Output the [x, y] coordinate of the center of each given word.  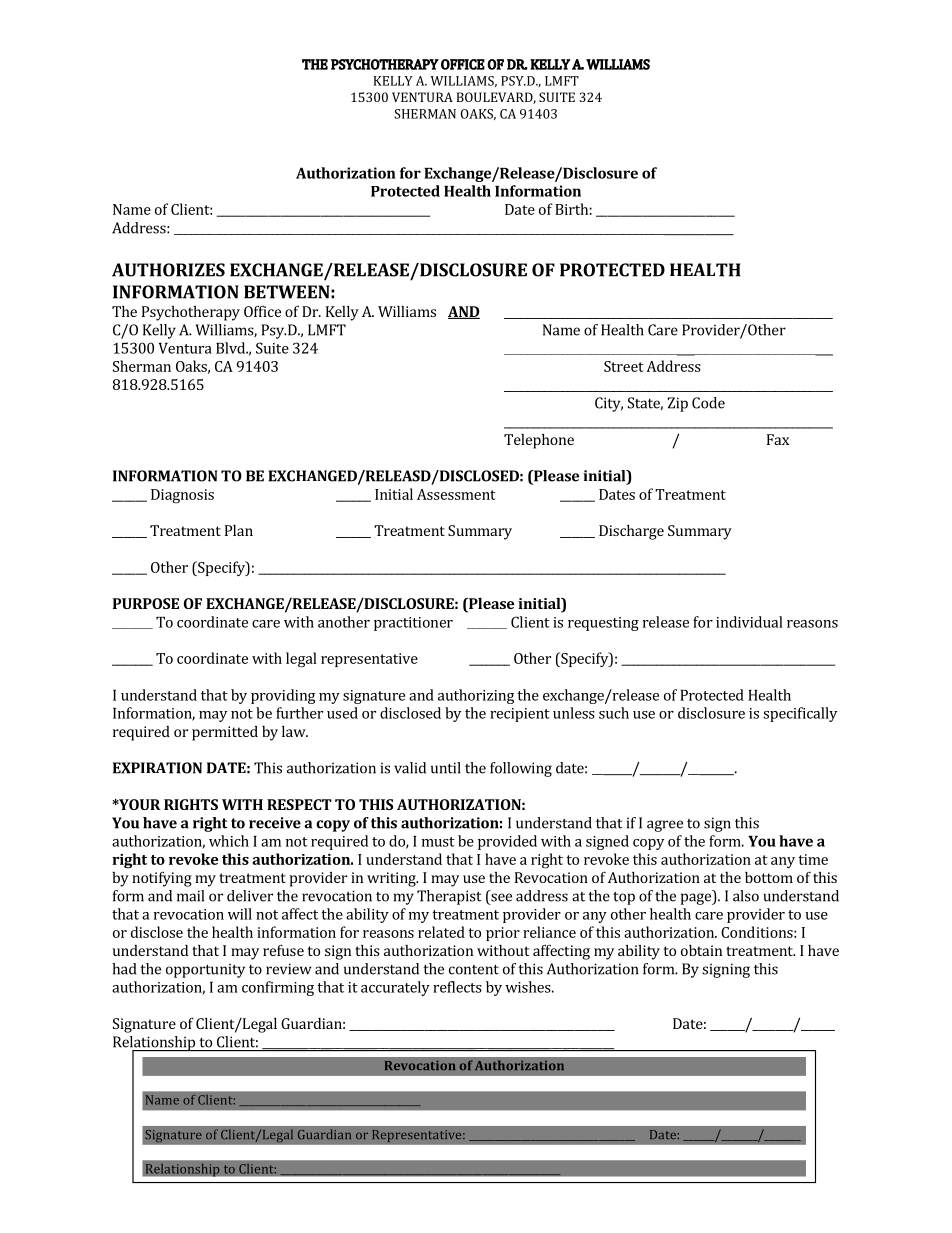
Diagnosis [182, 496]
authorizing [476, 696]
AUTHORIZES [168, 270]
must [438, 842]
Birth [571, 209]
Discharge [631, 532]
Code [708, 403]
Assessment [456, 494]
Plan [239, 530]
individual [749, 622]
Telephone [539, 441]
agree [665, 826]
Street [624, 366]
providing [283, 696]
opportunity [205, 970]
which [229, 841]
